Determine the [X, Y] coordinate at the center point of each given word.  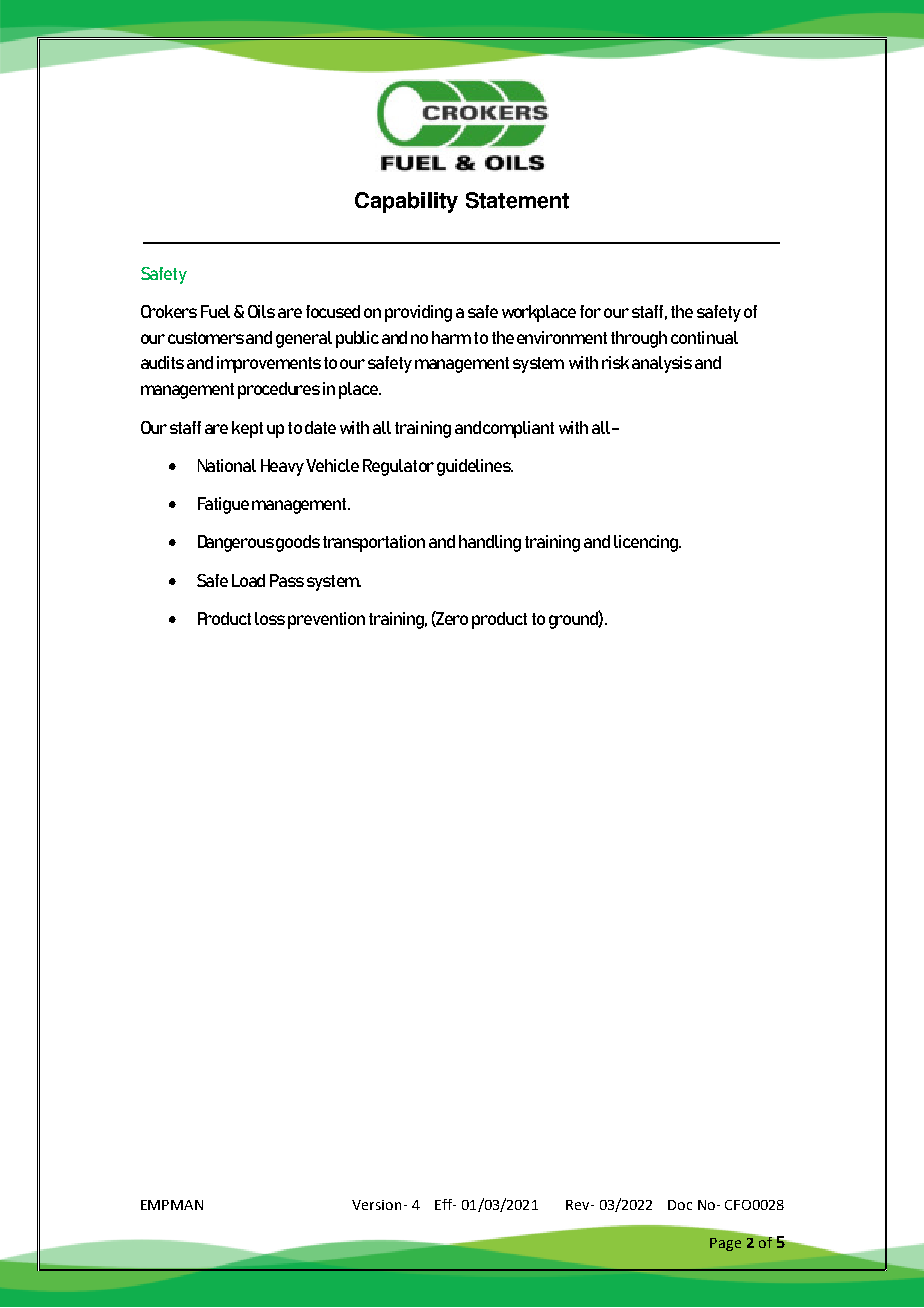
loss [270, 618]
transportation [374, 543]
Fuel [215, 311]
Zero [451, 619]
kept [247, 429]
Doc [680, 1205]
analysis [662, 364]
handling [490, 543]
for [590, 311]
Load [248, 580]
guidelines [475, 467]
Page [725, 1244]
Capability [406, 202]
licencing [647, 543]
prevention [326, 620]
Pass [287, 580]
